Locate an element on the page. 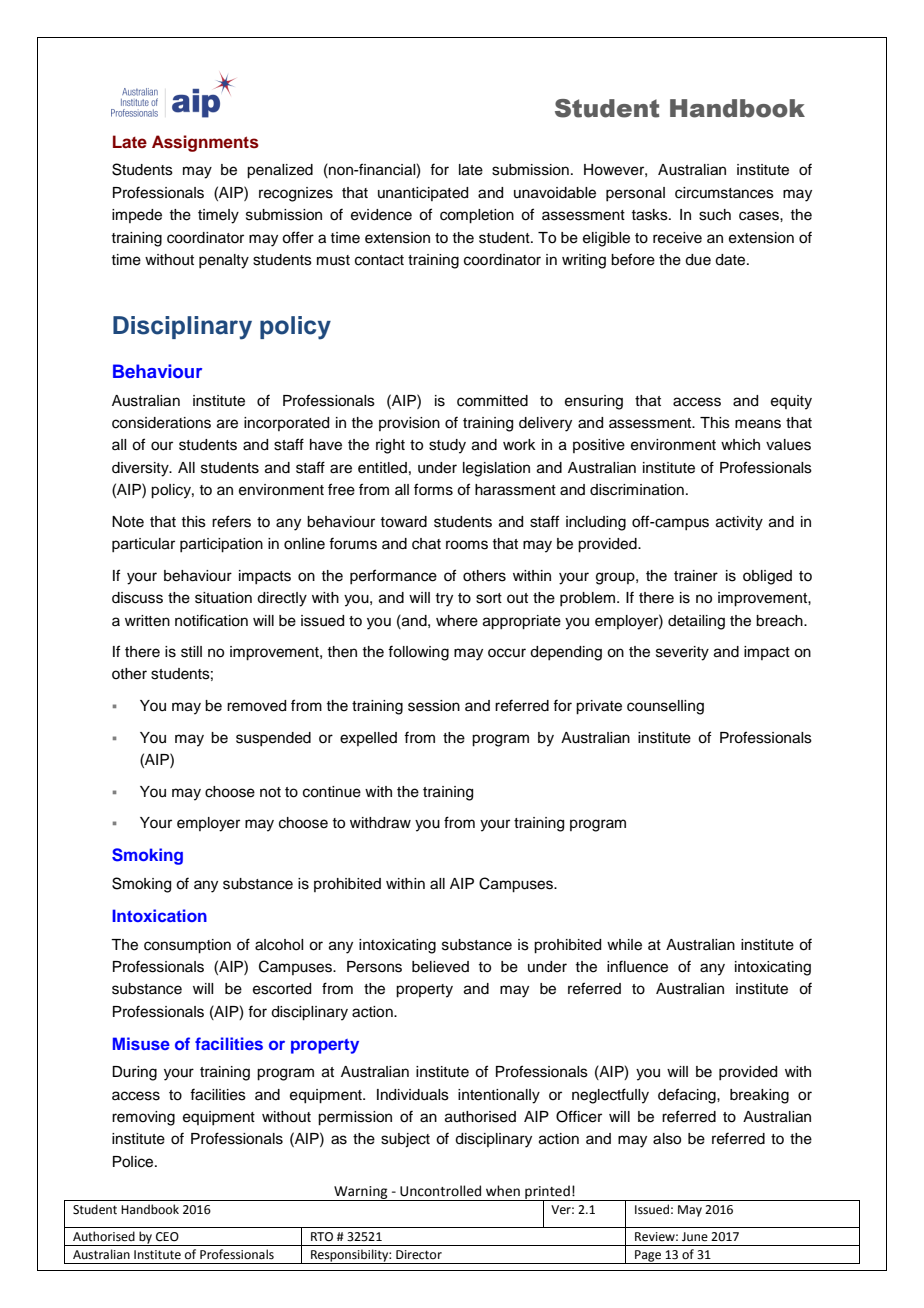 This image has width=924, height=1308. session is located at coordinates (434, 706).
